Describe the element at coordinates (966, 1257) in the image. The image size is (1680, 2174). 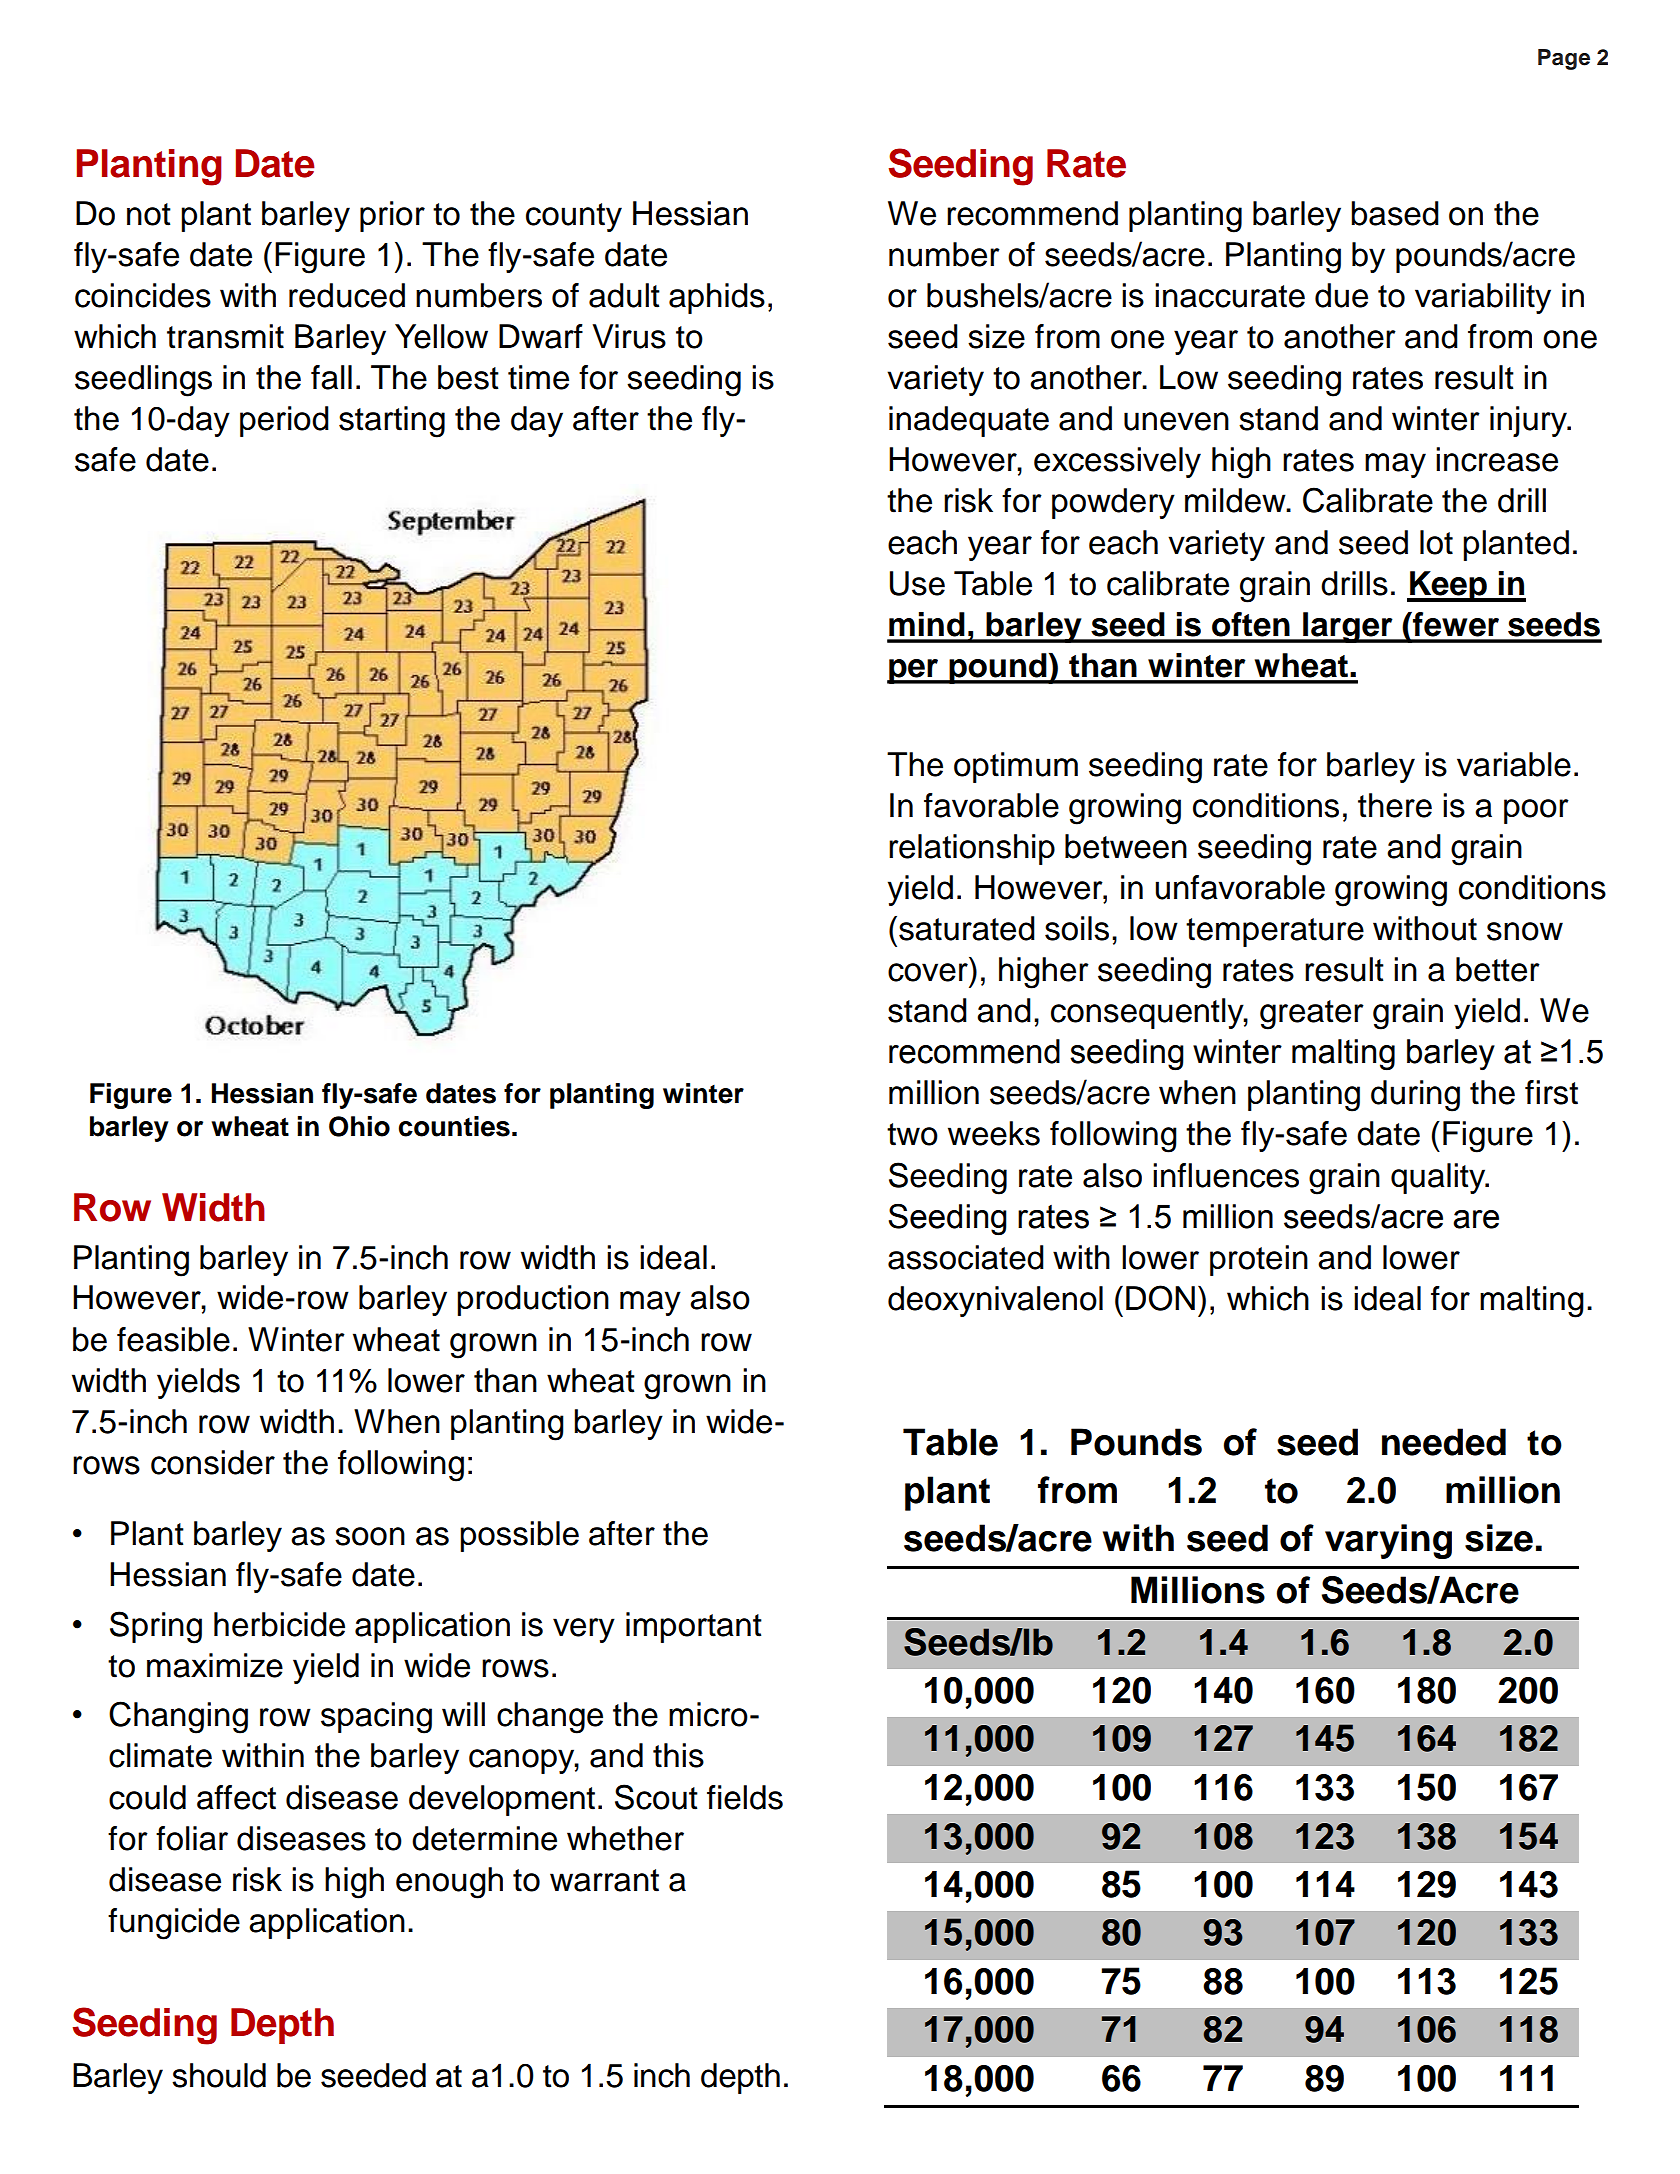
I see `associated` at that location.
